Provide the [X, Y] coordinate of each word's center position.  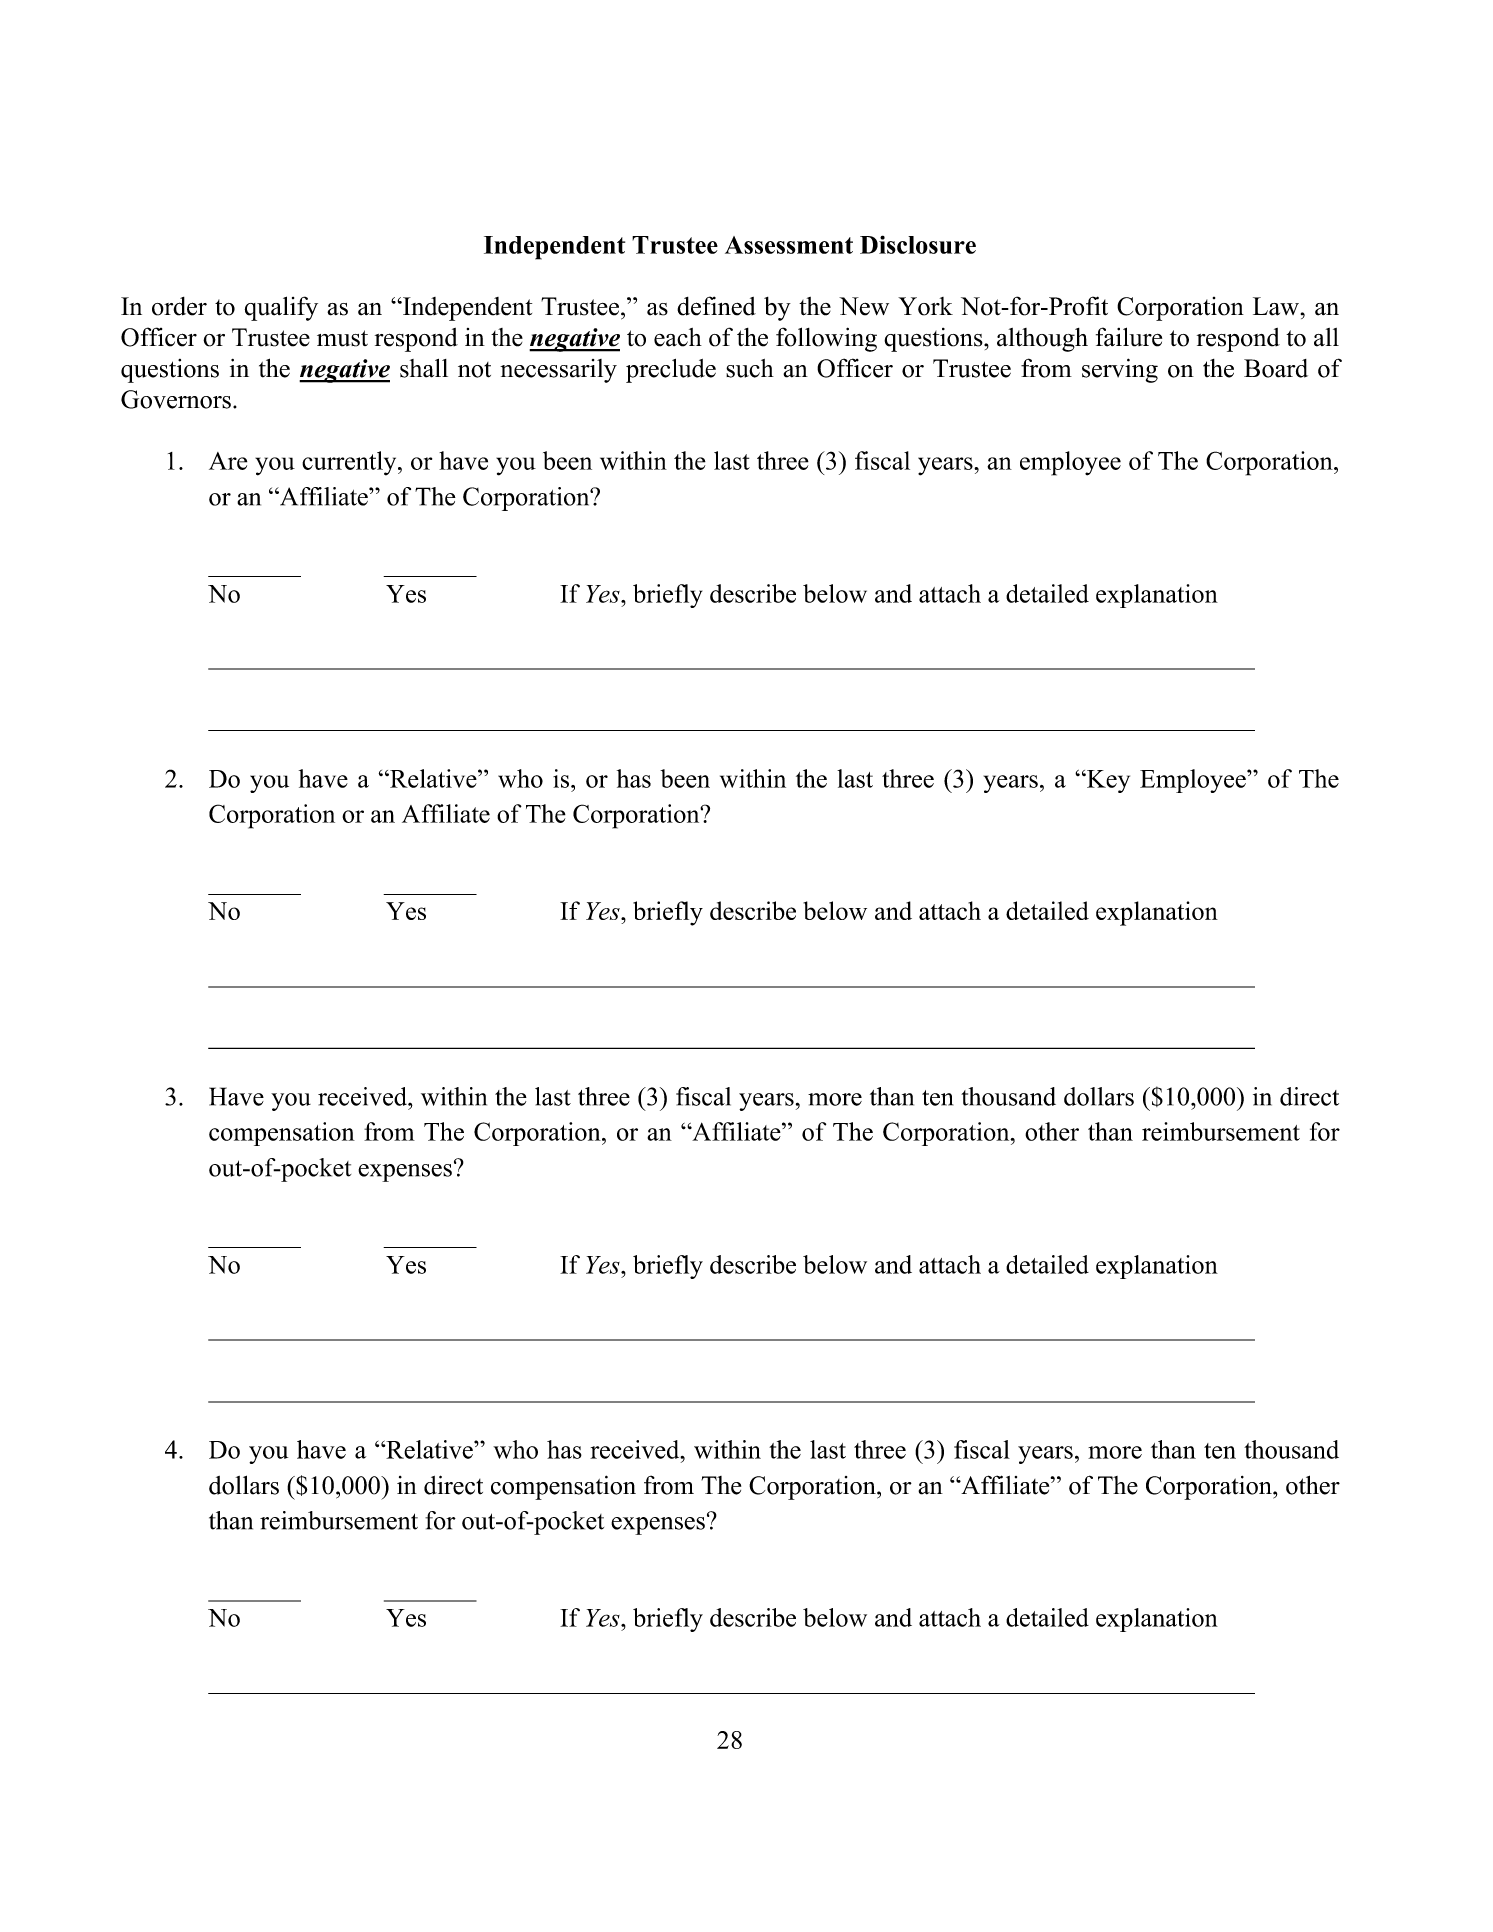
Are [228, 461]
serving [1120, 370]
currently [350, 463]
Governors [176, 399]
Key [1107, 781]
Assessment [789, 245]
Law [1276, 306]
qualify [281, 308]
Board [1276, 368]
